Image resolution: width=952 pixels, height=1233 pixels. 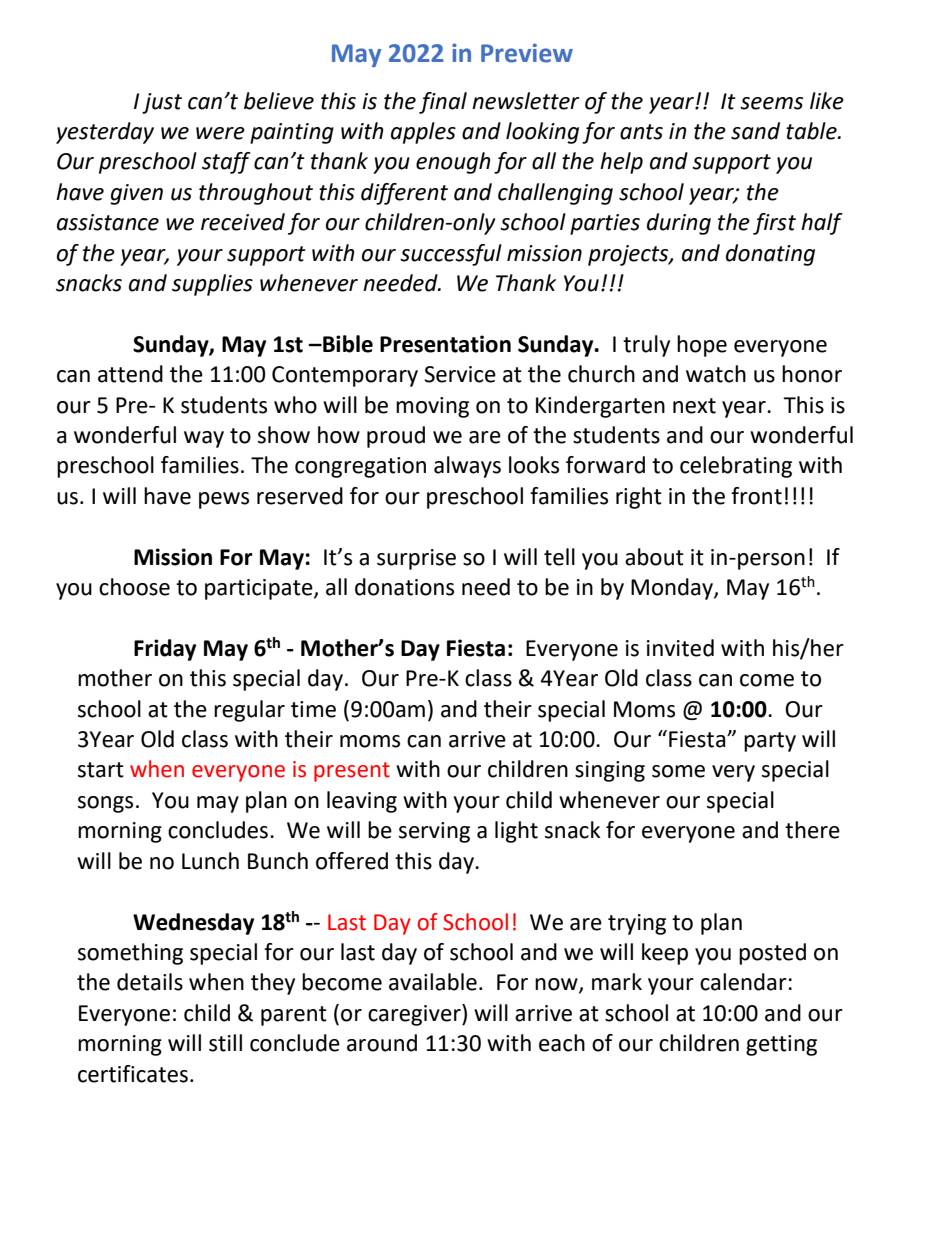 What do you see at coordinates (771, 103) in the image?
I see `seems` at bounding box center [771, 103].
